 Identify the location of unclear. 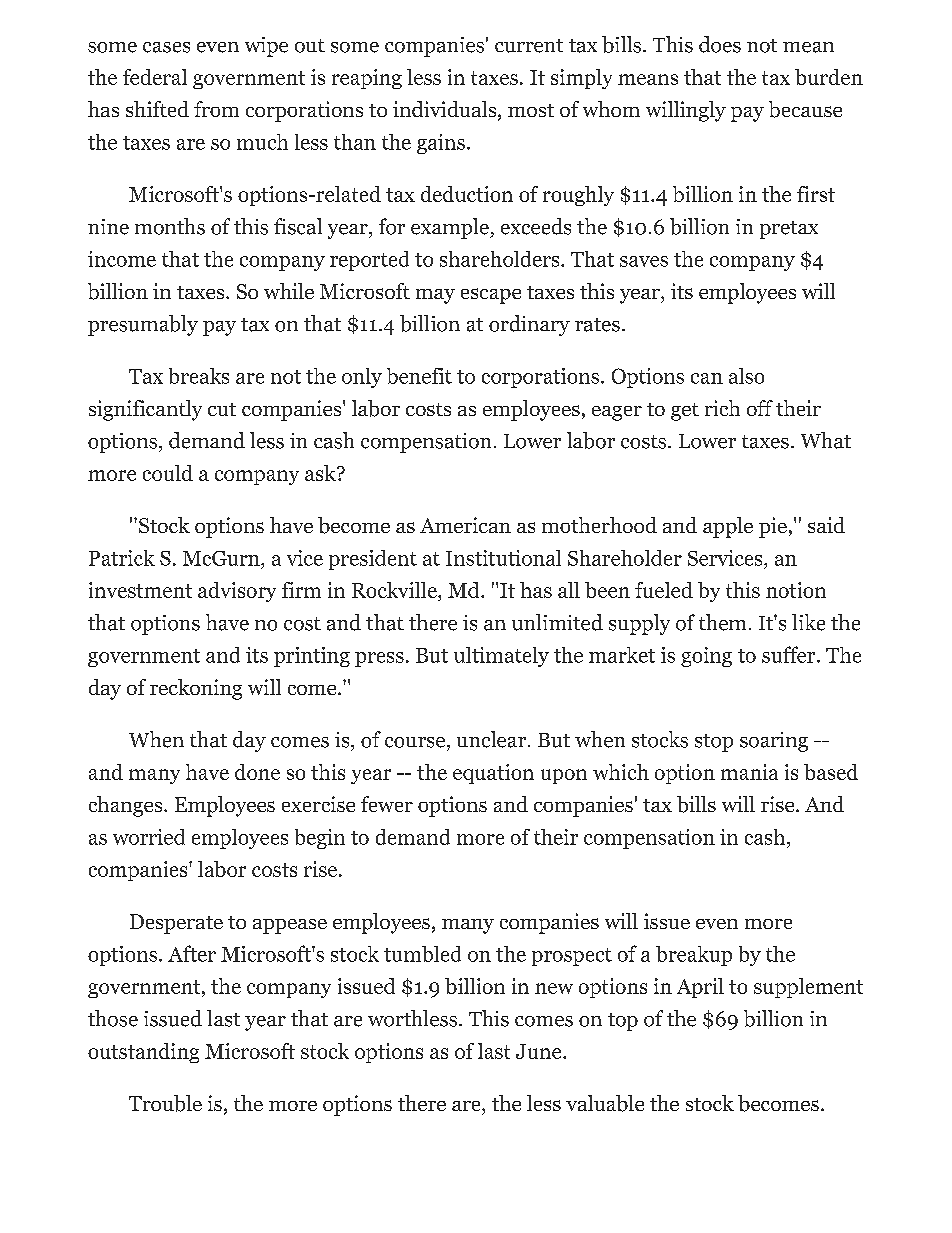
(491, 739).
